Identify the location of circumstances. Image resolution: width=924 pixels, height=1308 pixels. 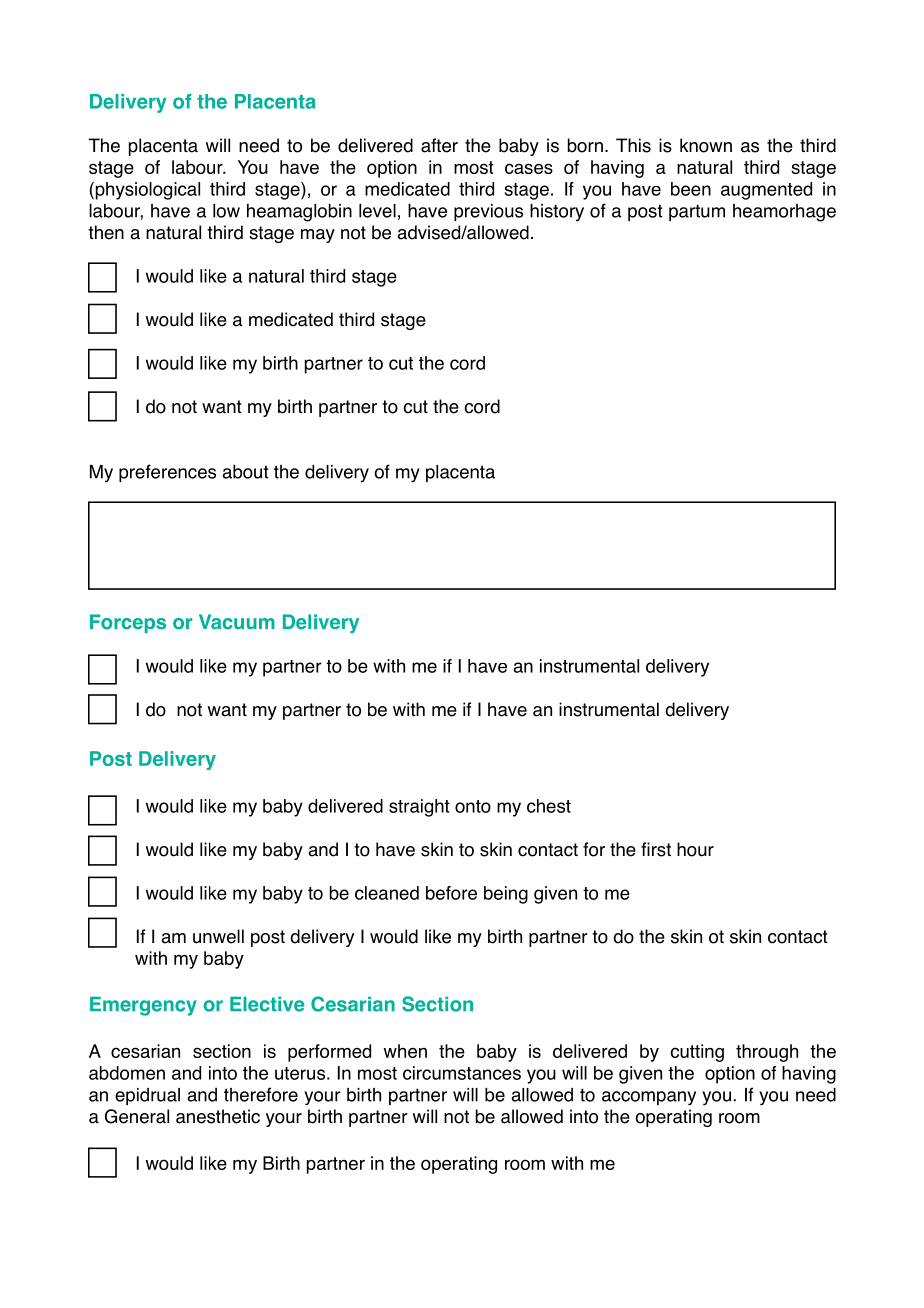
(462, 1073).
